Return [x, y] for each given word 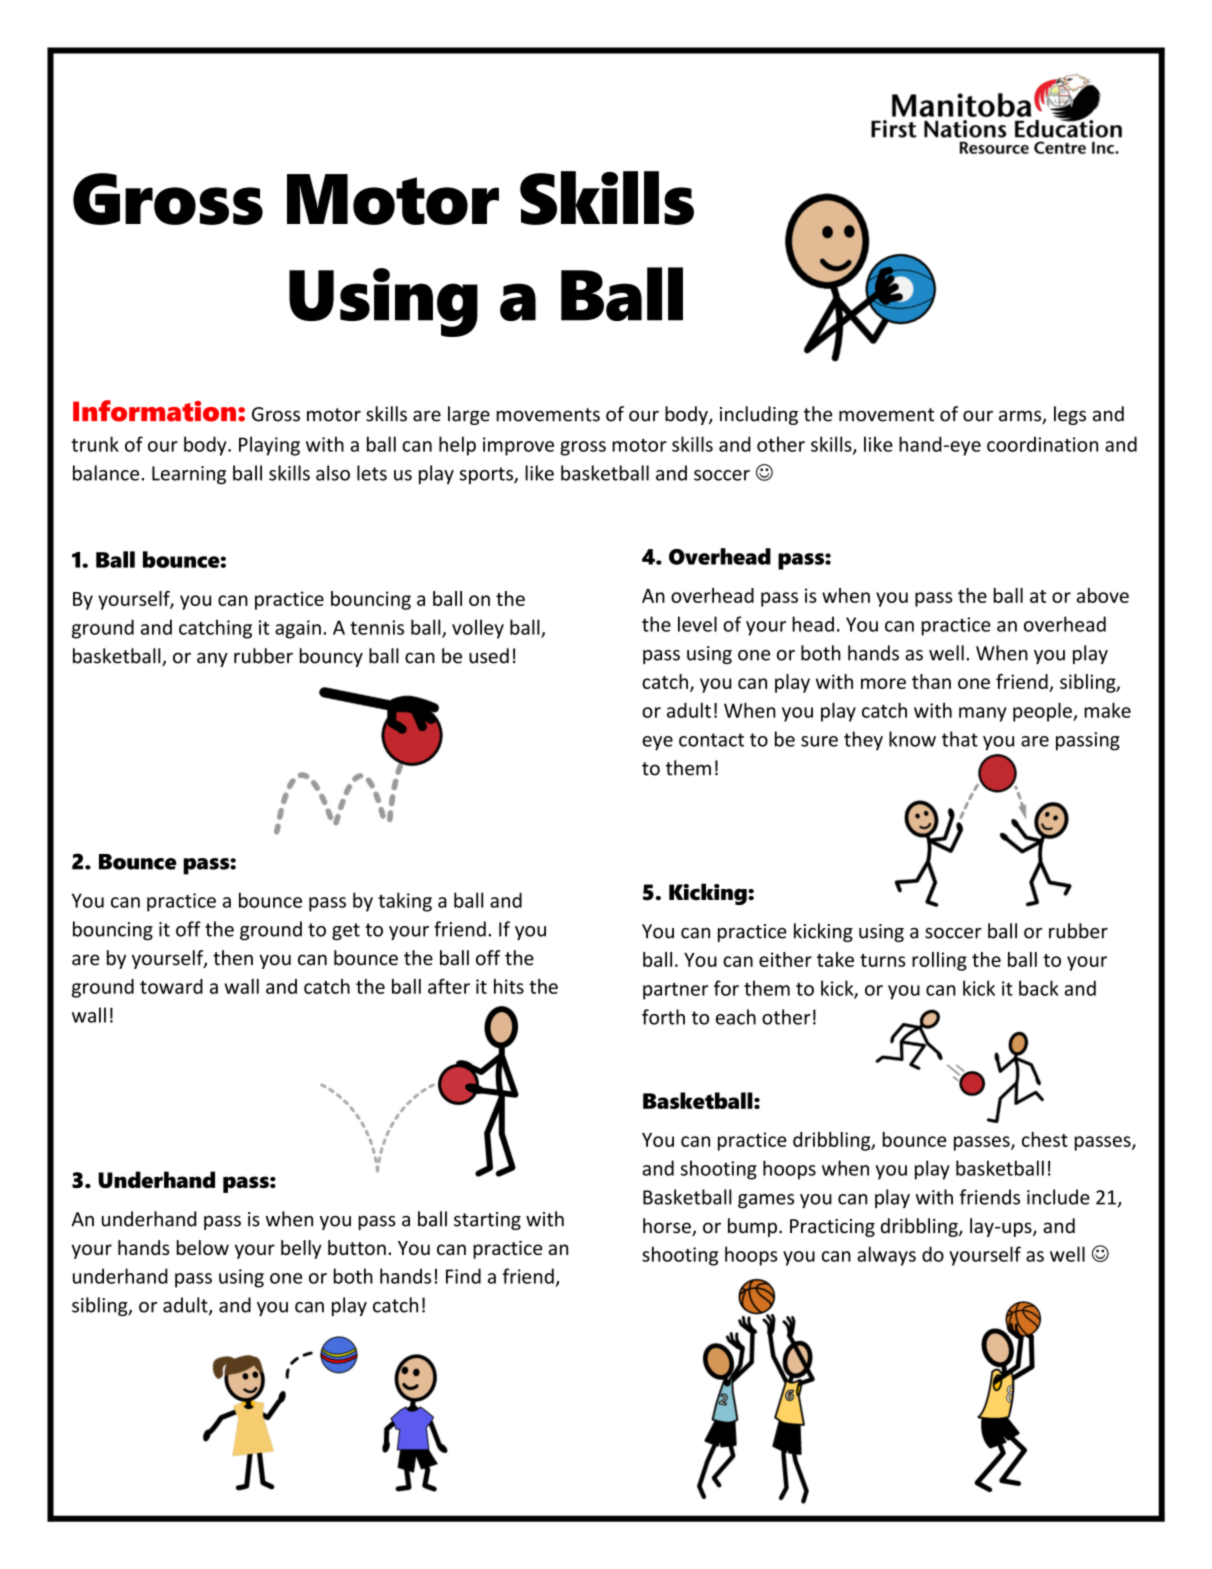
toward [171, 986]
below [203, 1247]
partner [675, 991]
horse [668, 1227]
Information [154, 411]
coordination [1042, 444]
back [1039, 988]
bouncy [331, 657]
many [983, 714]
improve [518, 446]
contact [711, 740]
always [886, 1256]
